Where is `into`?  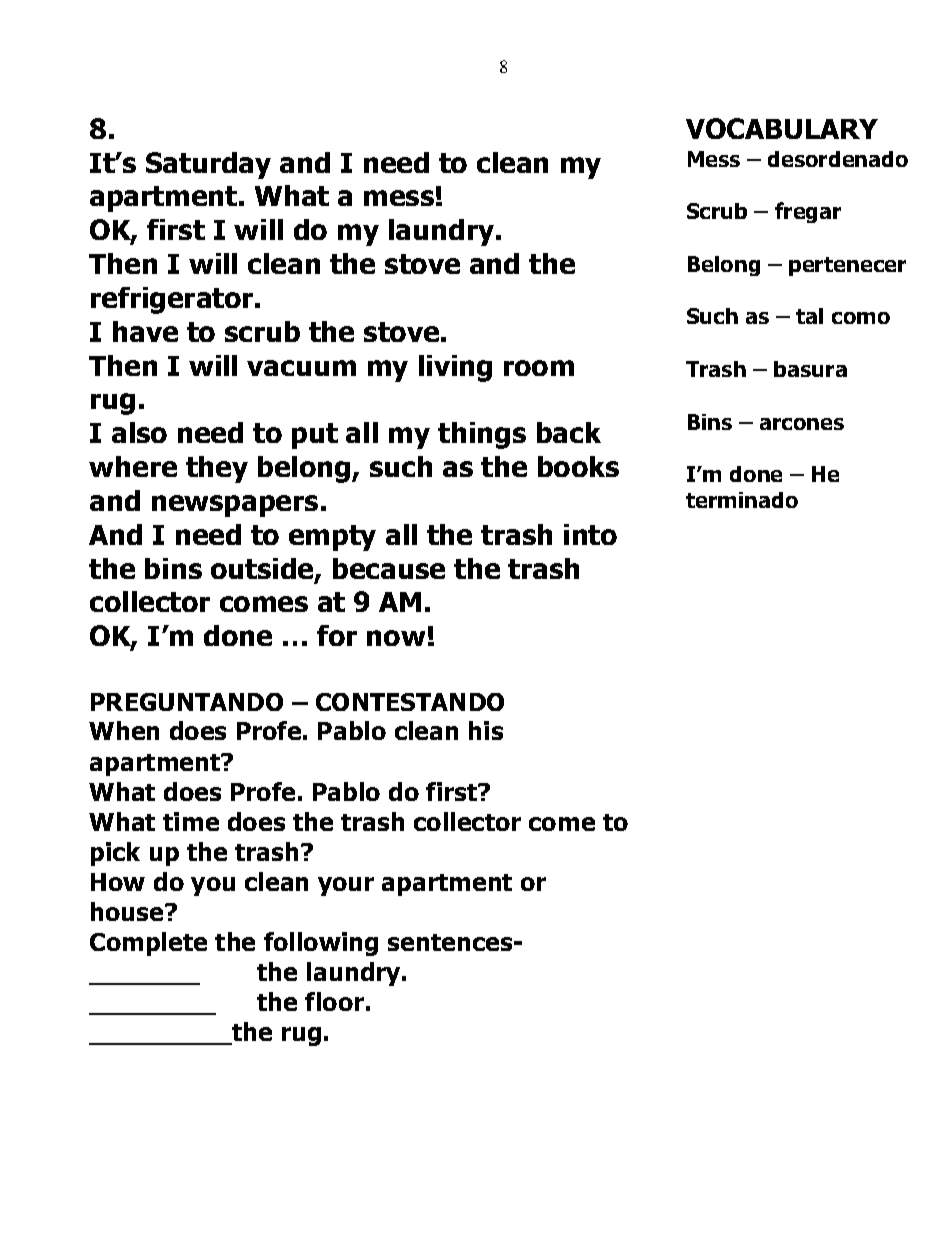 into is located at coordinates (590, 534).
